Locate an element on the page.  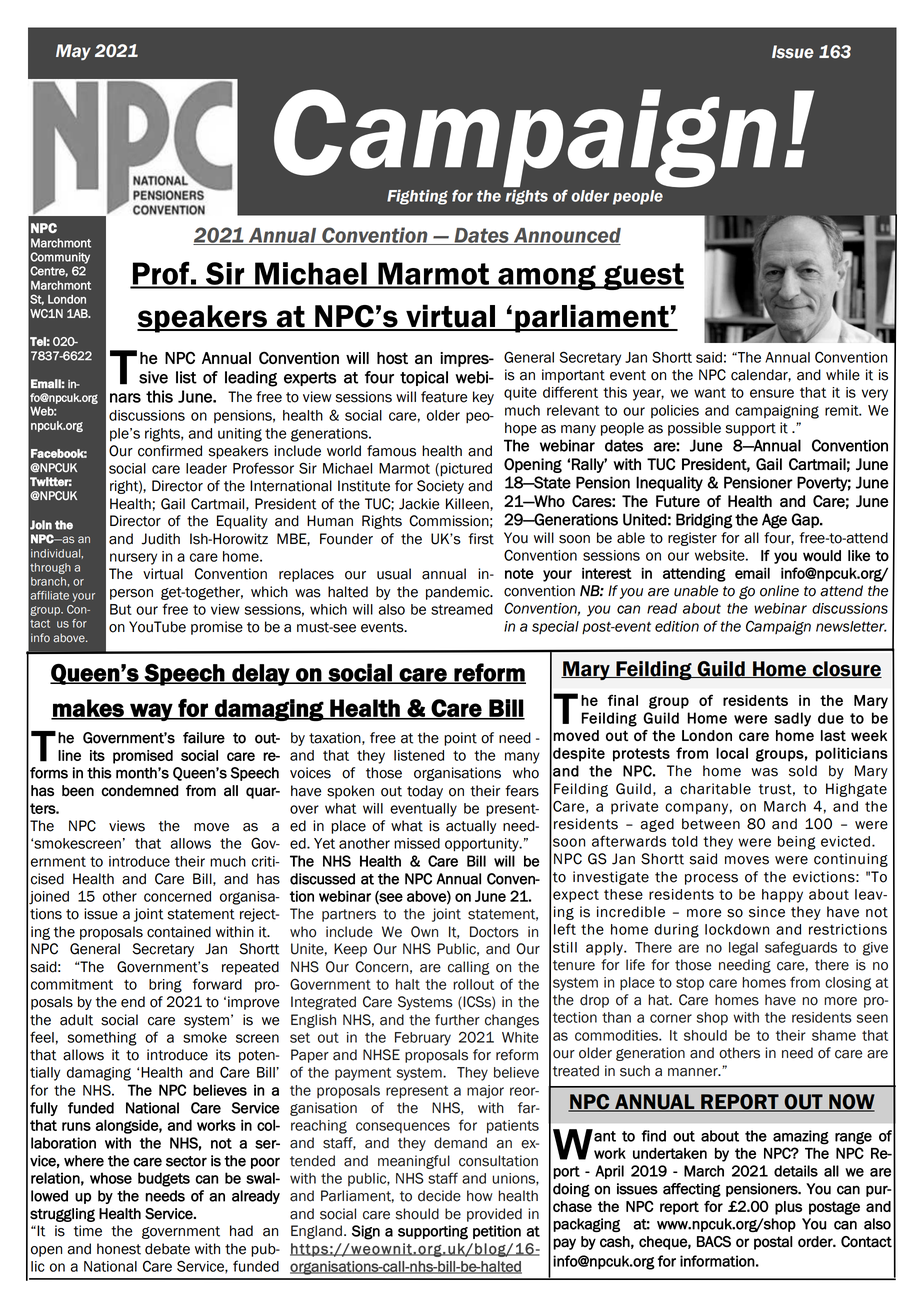
actually is located at coordinates (471, 827).
